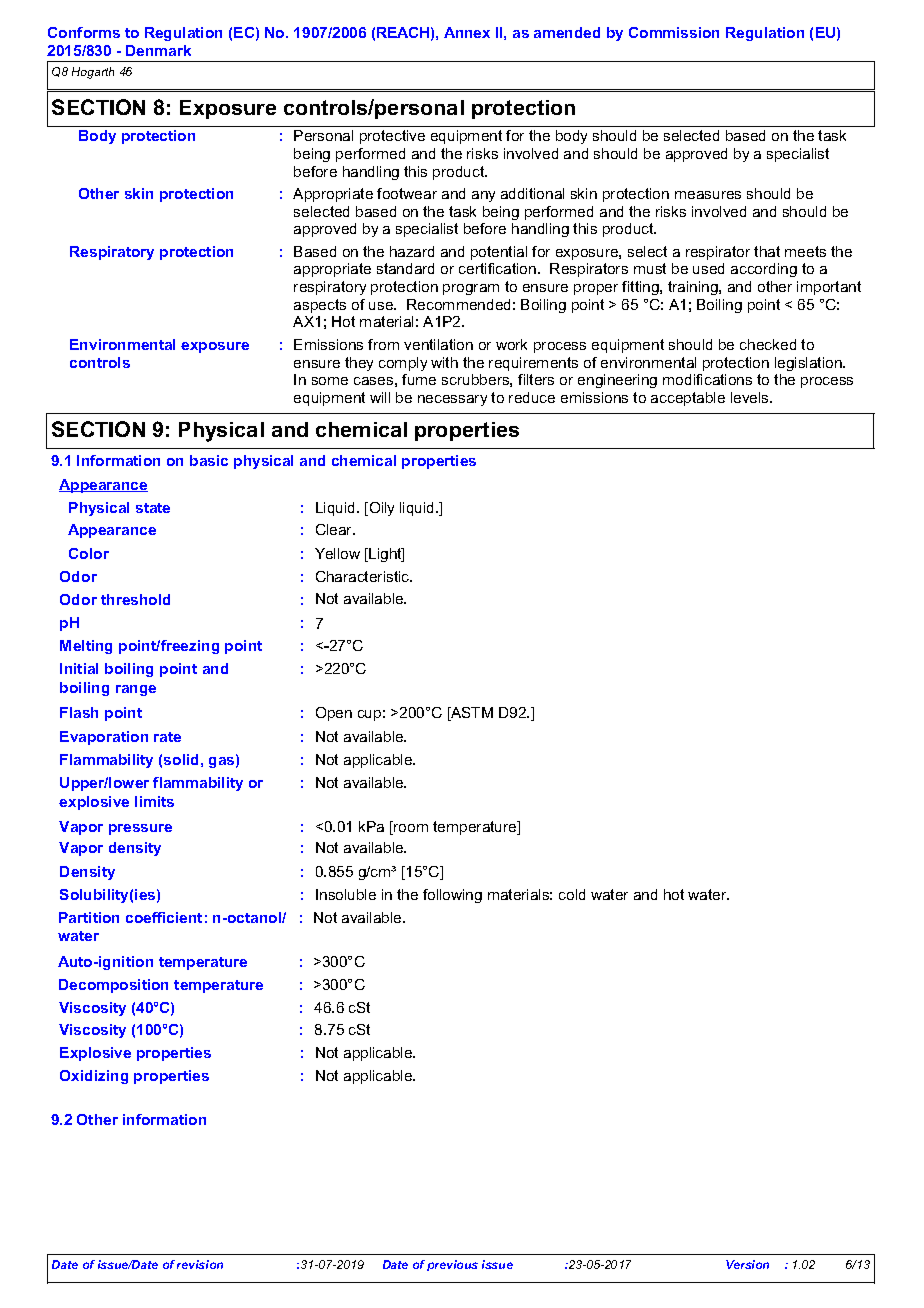 The image size is (924, 1308). Describe the element at coordinates (572, 894) in the screenshot. I see `cold` at that location.
